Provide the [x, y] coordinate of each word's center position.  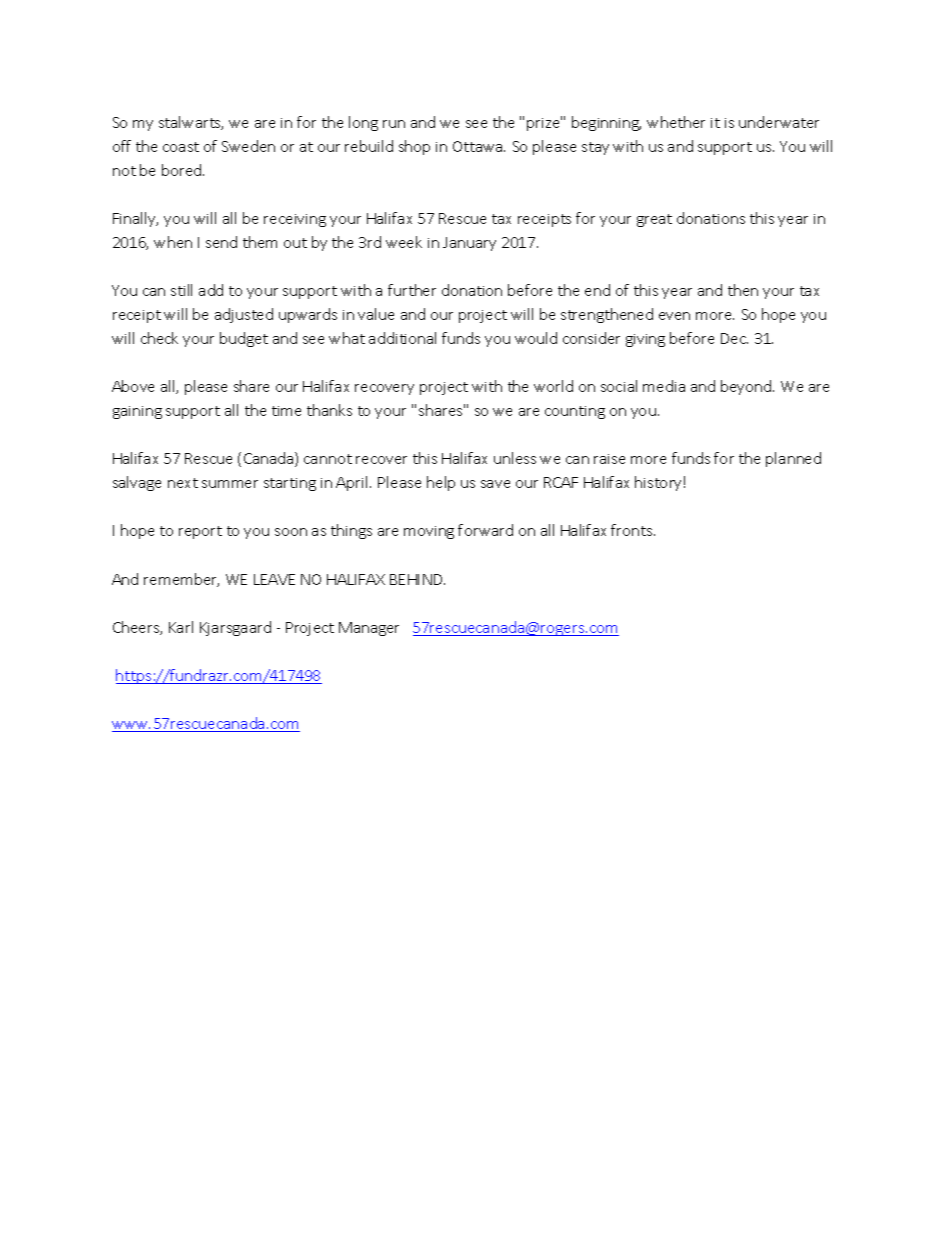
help [441, 483]
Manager [369, 629]
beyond [747, 387]
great [654, 220]
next [183, 483]
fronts [633, 530]
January [469, 244]
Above [133, 386]
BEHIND [417, 579]
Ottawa [479, 146]
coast [181, 147]
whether [676, 122]
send [221, 242]
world [553, 386]
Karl [181, 627]
